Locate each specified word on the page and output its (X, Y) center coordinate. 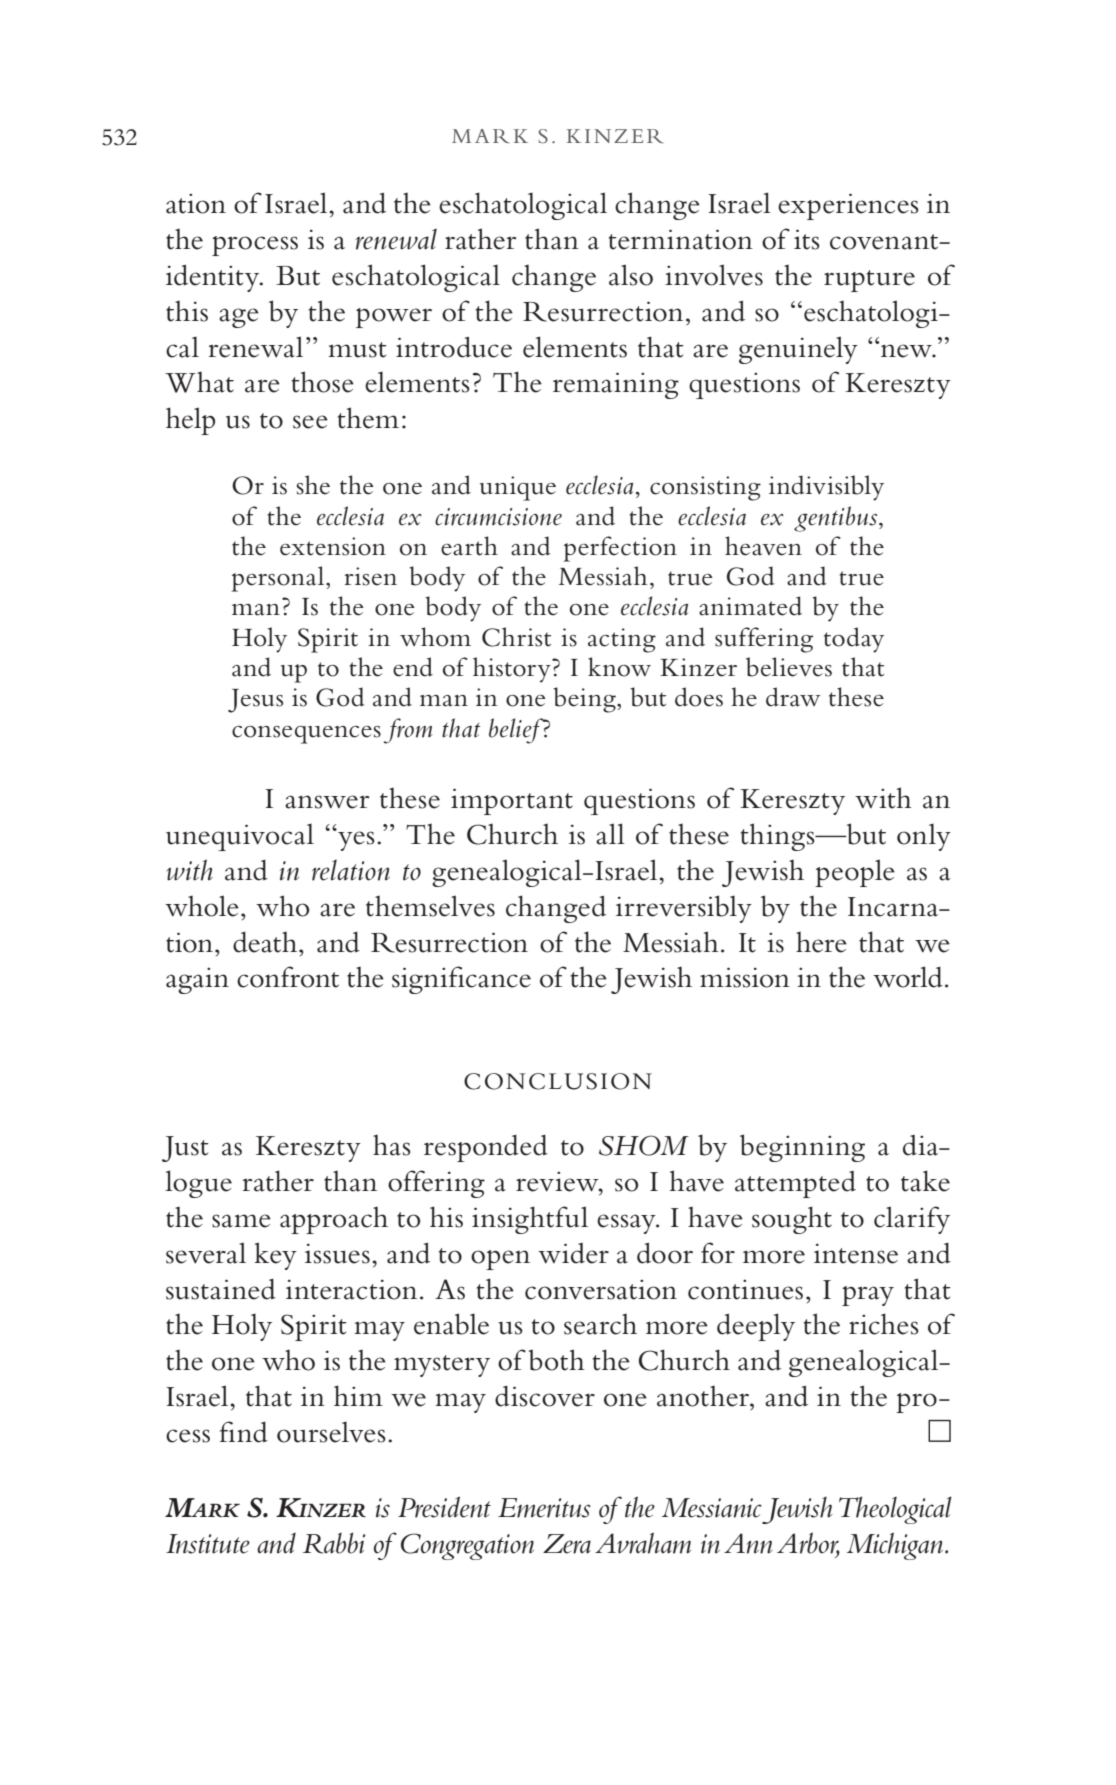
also (631, 275)
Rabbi (334, 1543)
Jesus (255, 701)
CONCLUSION (558, 1081)
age (239, 318)
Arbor (808, 1544)
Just (185, 1149)
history (513, 670)
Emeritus (544, 1508)
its (807, 239)
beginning (802, 1148)
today (854, 640)
